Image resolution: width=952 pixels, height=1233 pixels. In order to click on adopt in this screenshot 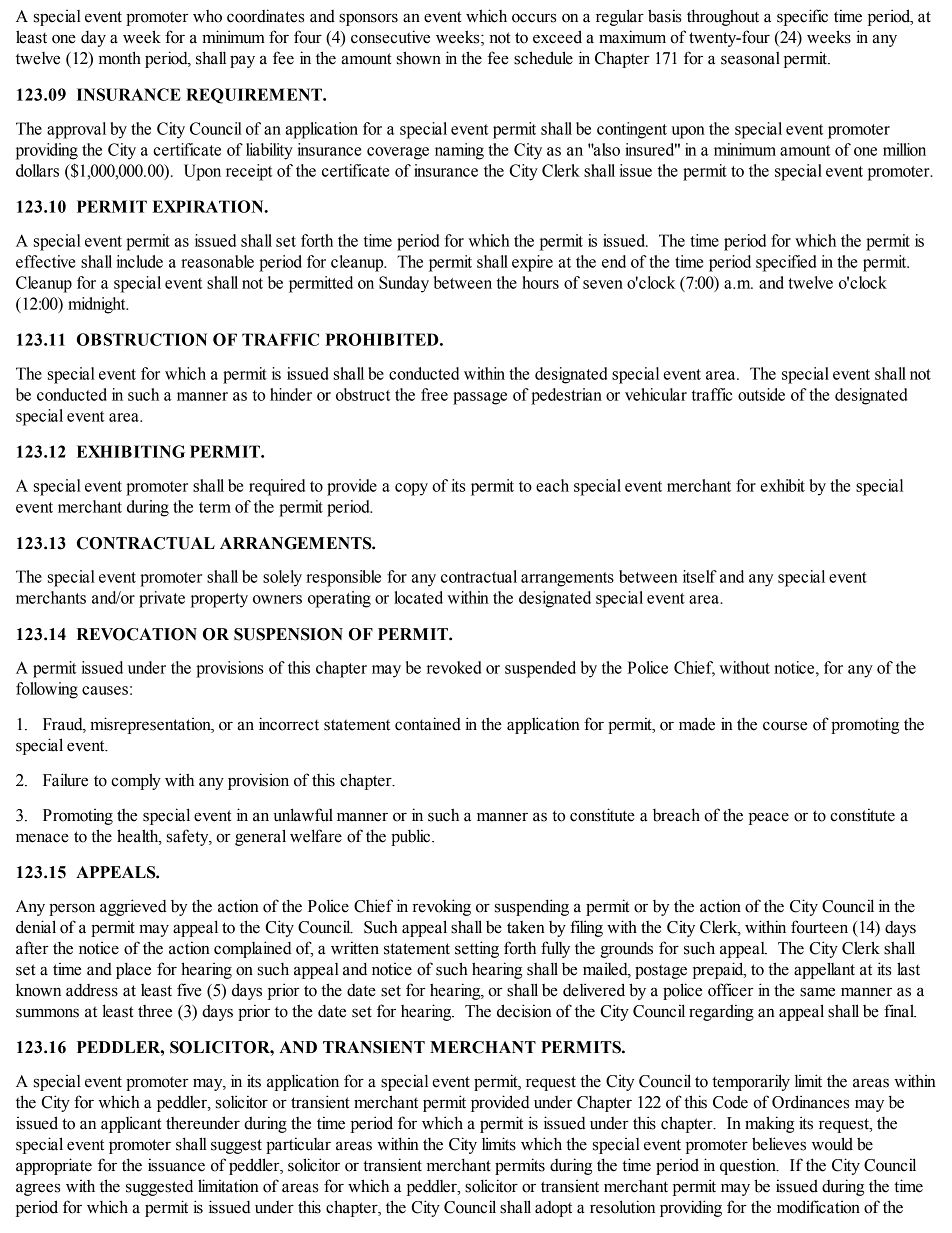, I will do `click(553, 1209)`.
